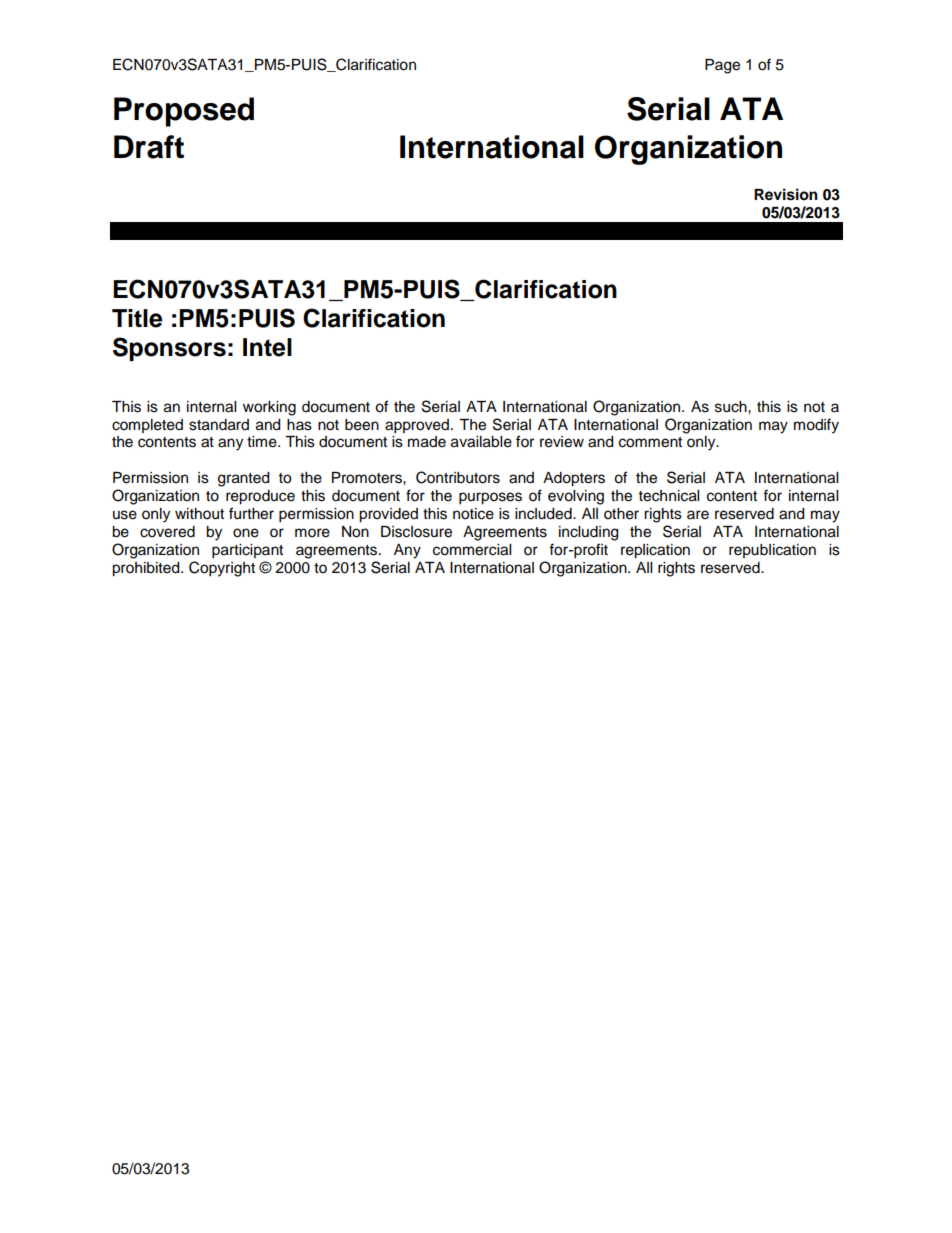  Describe the element at coordinates (650, 442) in the document. I see `comment` at that location.
